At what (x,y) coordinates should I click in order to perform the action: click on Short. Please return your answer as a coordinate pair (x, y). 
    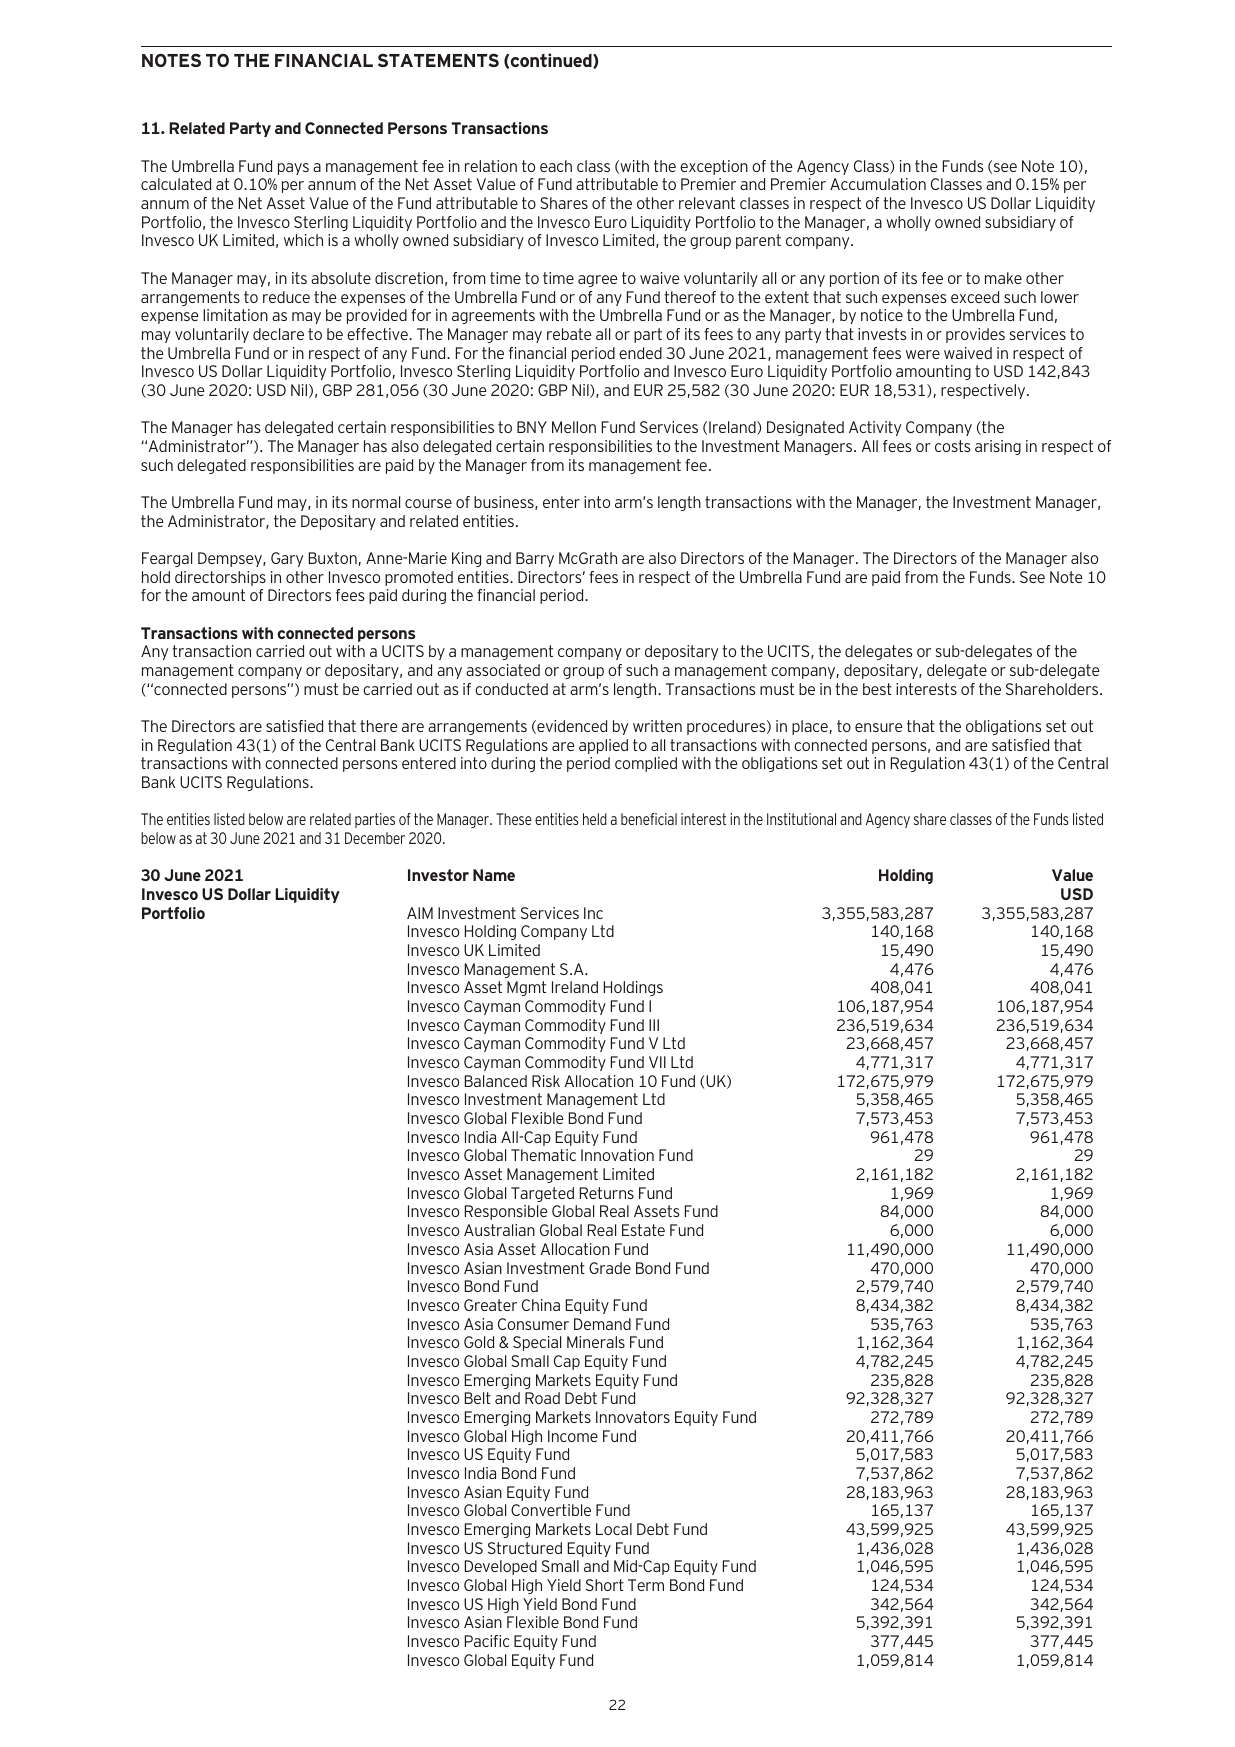
    Looking at the image, I should click on (605, 1585).
